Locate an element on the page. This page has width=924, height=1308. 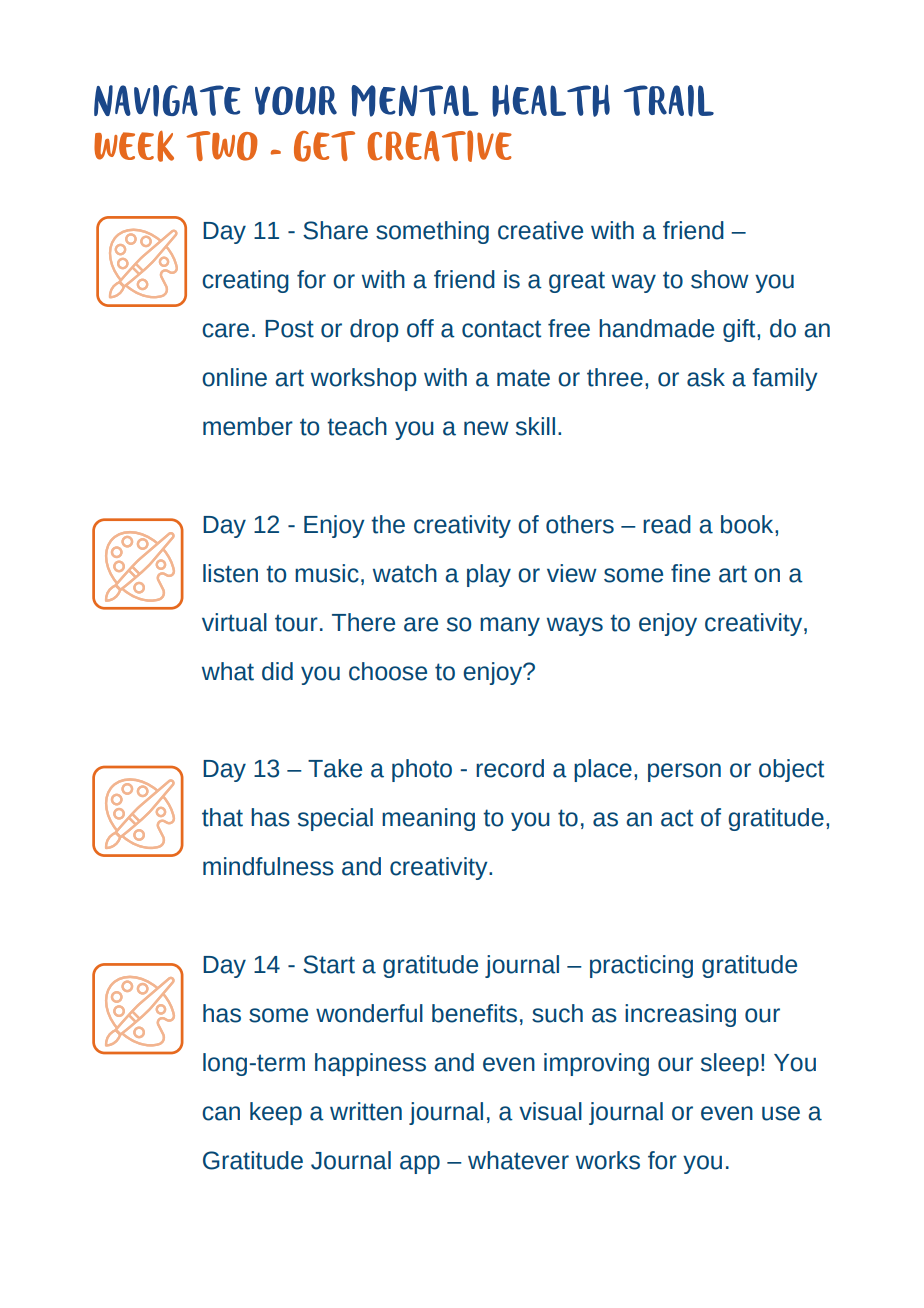
MENTAL is located at coordinates (414, 101).
